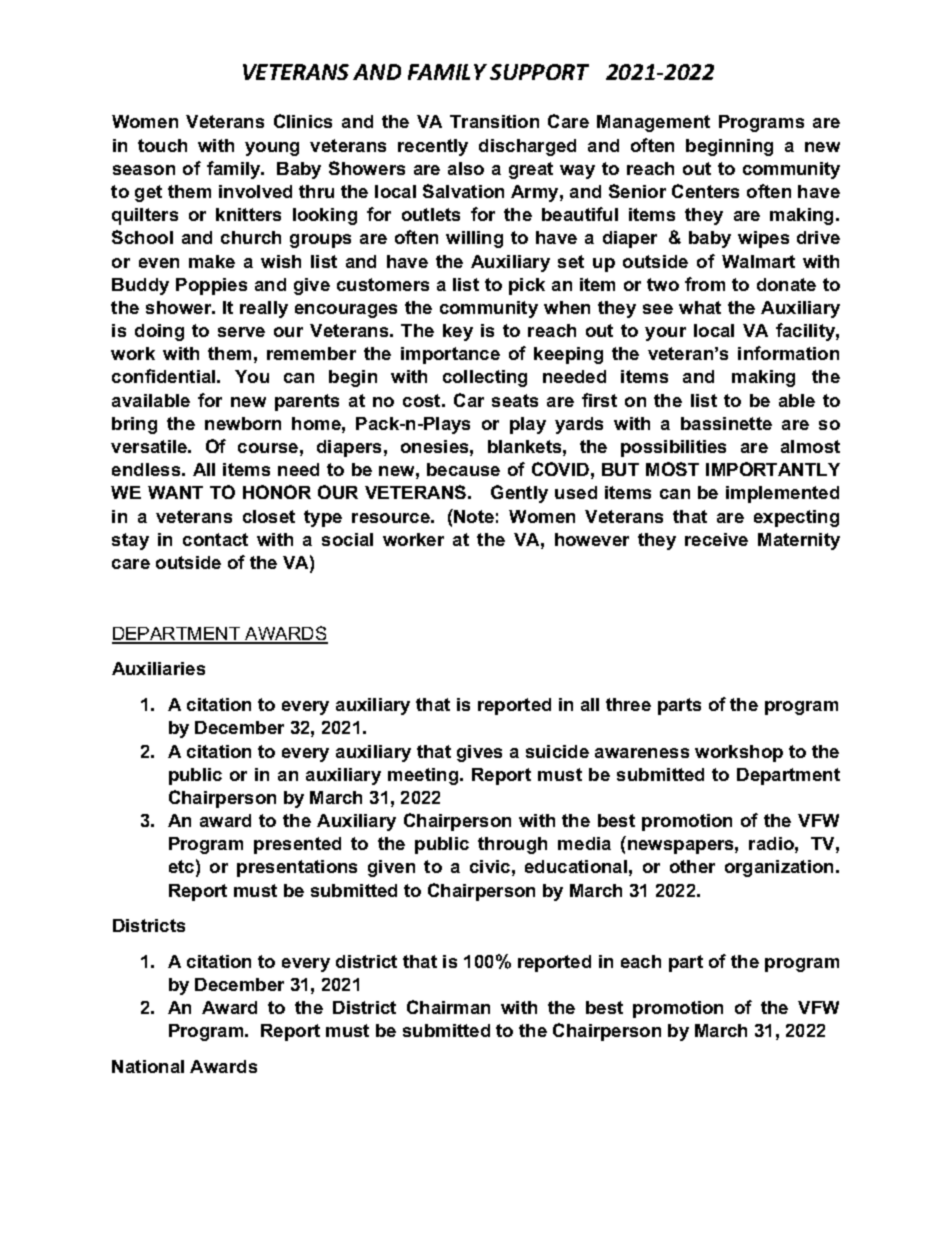 Image resolution: width=952 pixels, height=1233 pixels. What do you see at coordinates (494, 121) in the image?
I see `Transition` at bounding box center [494, 121].
